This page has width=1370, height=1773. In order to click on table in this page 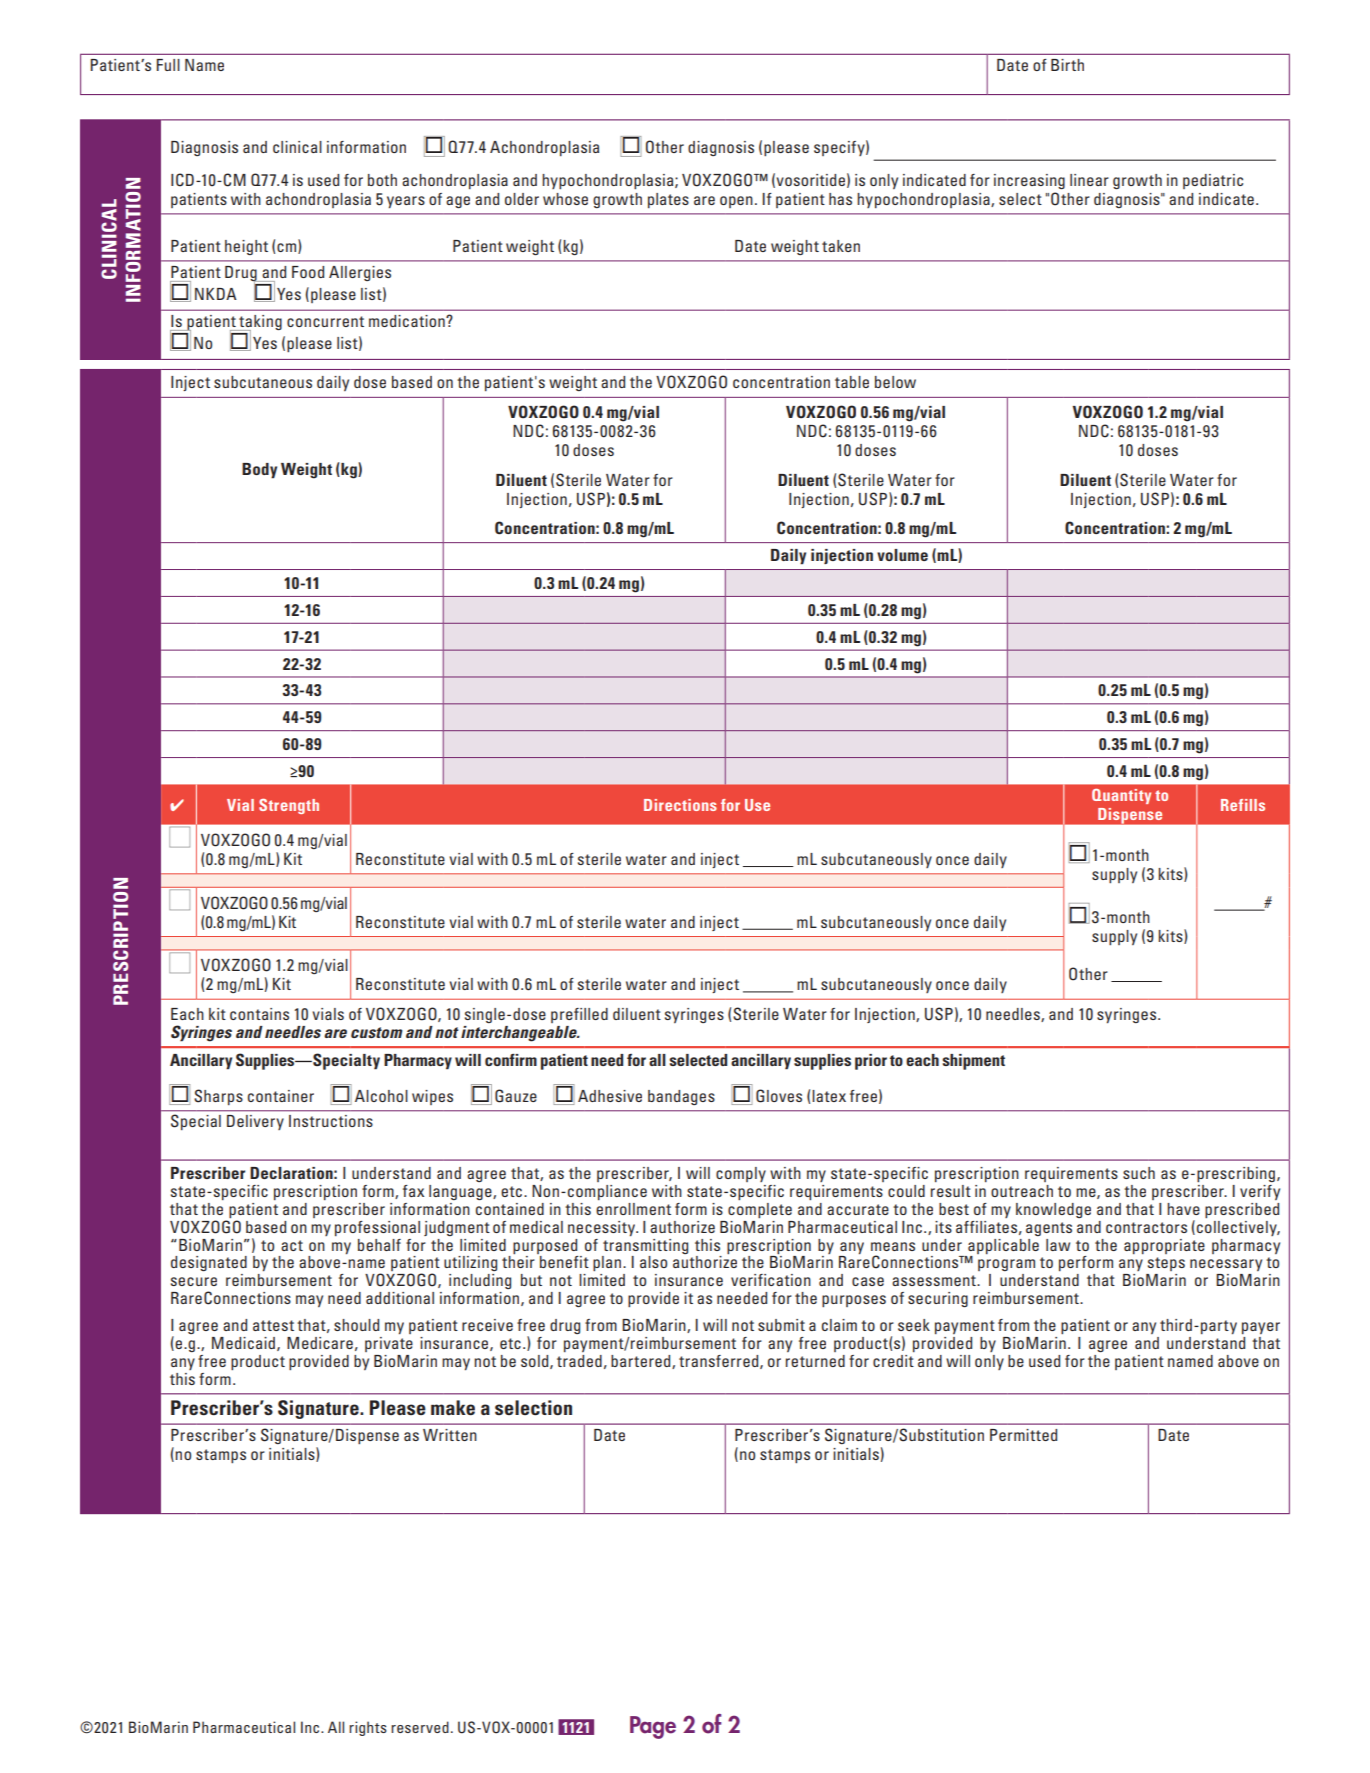, I will do `click(852, 382)`.
